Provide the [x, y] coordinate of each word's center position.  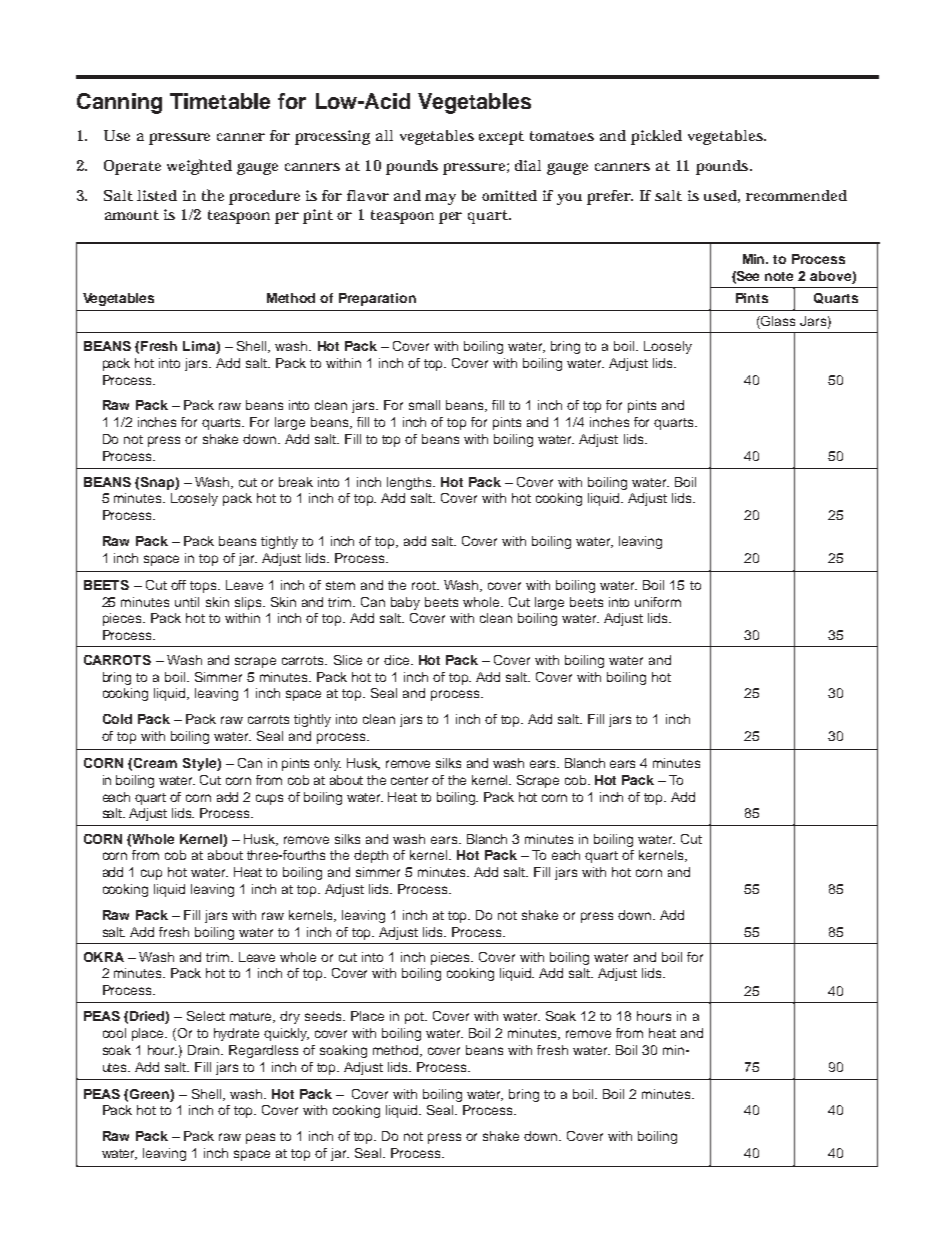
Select [206, 1016]
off [178, 585]
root [425, 585]
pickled [656, 137]
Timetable [220, 101]
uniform [658, 602]
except [501, 138]
